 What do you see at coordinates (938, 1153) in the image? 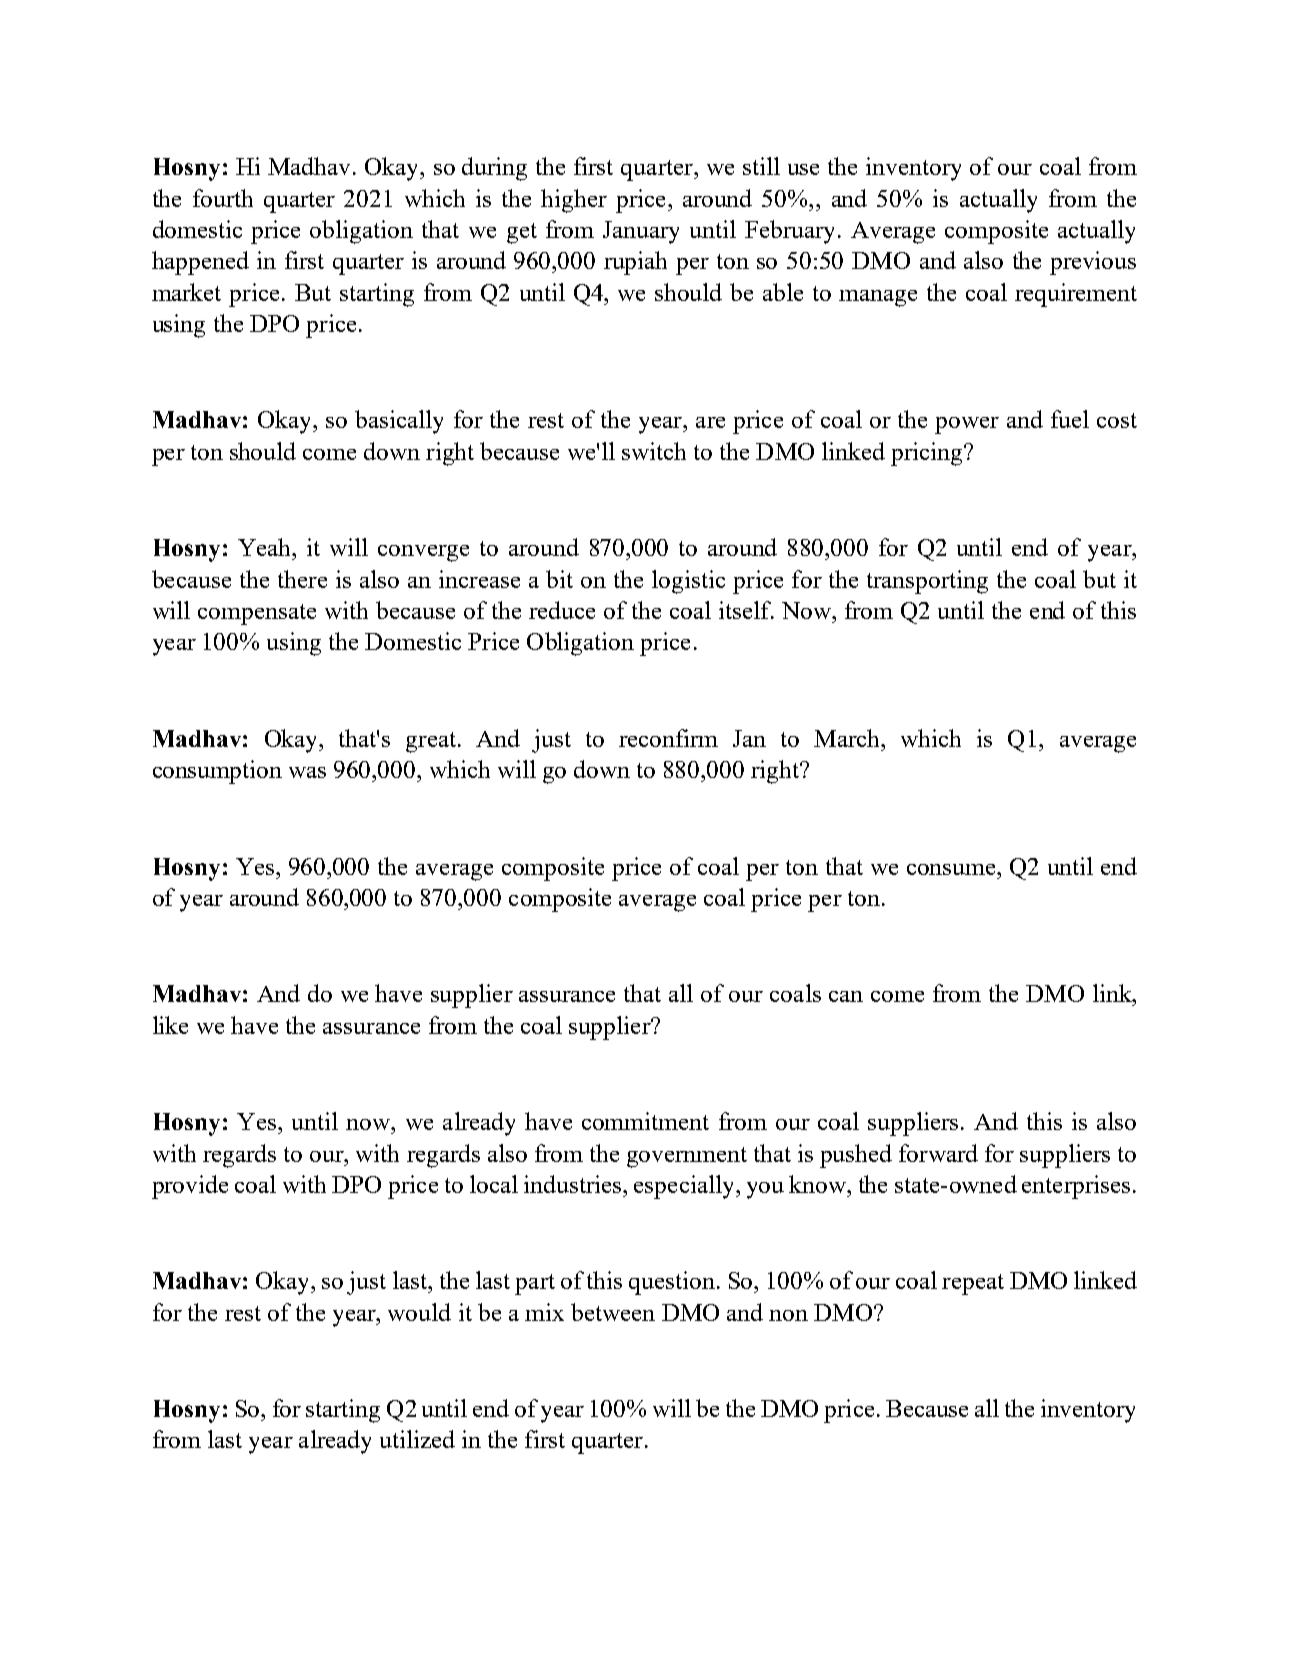
I see `forward` at bounding box center [938, 1153].
